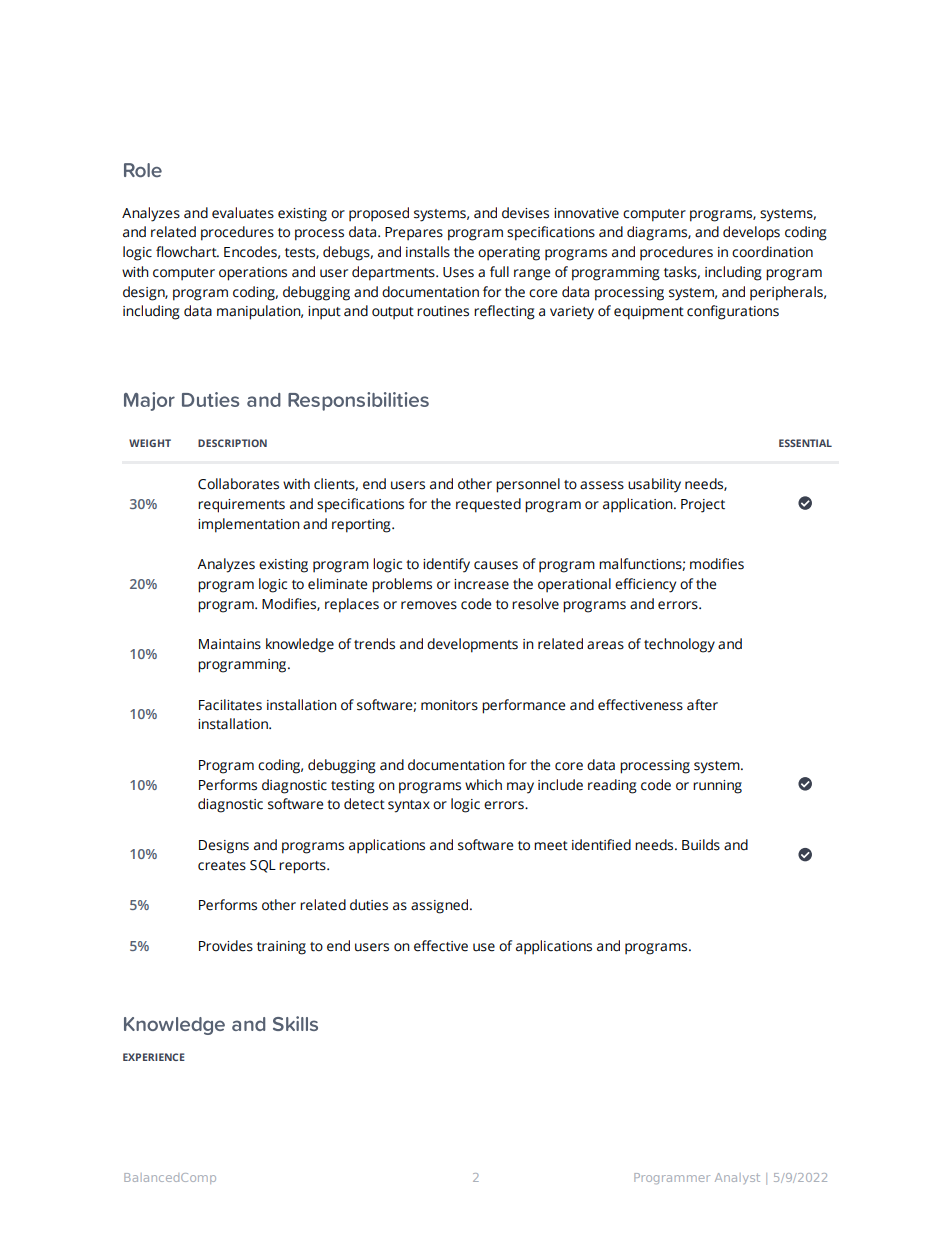 This screenshot has height=1233, width=952. I want to click on EXPERIENCE, so click(154, 1057).
